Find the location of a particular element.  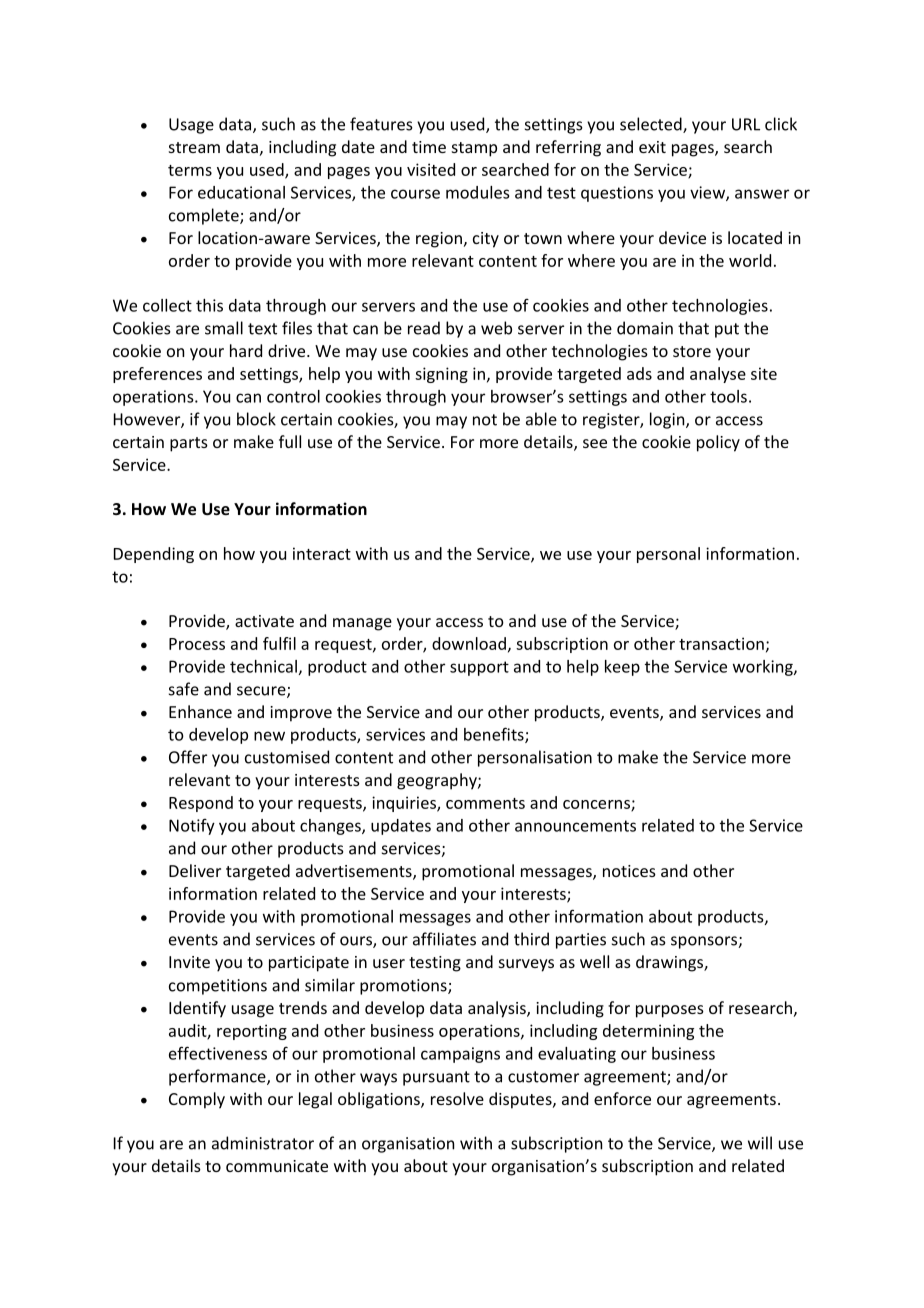

administrator is located at coordinates (263, 1143).
